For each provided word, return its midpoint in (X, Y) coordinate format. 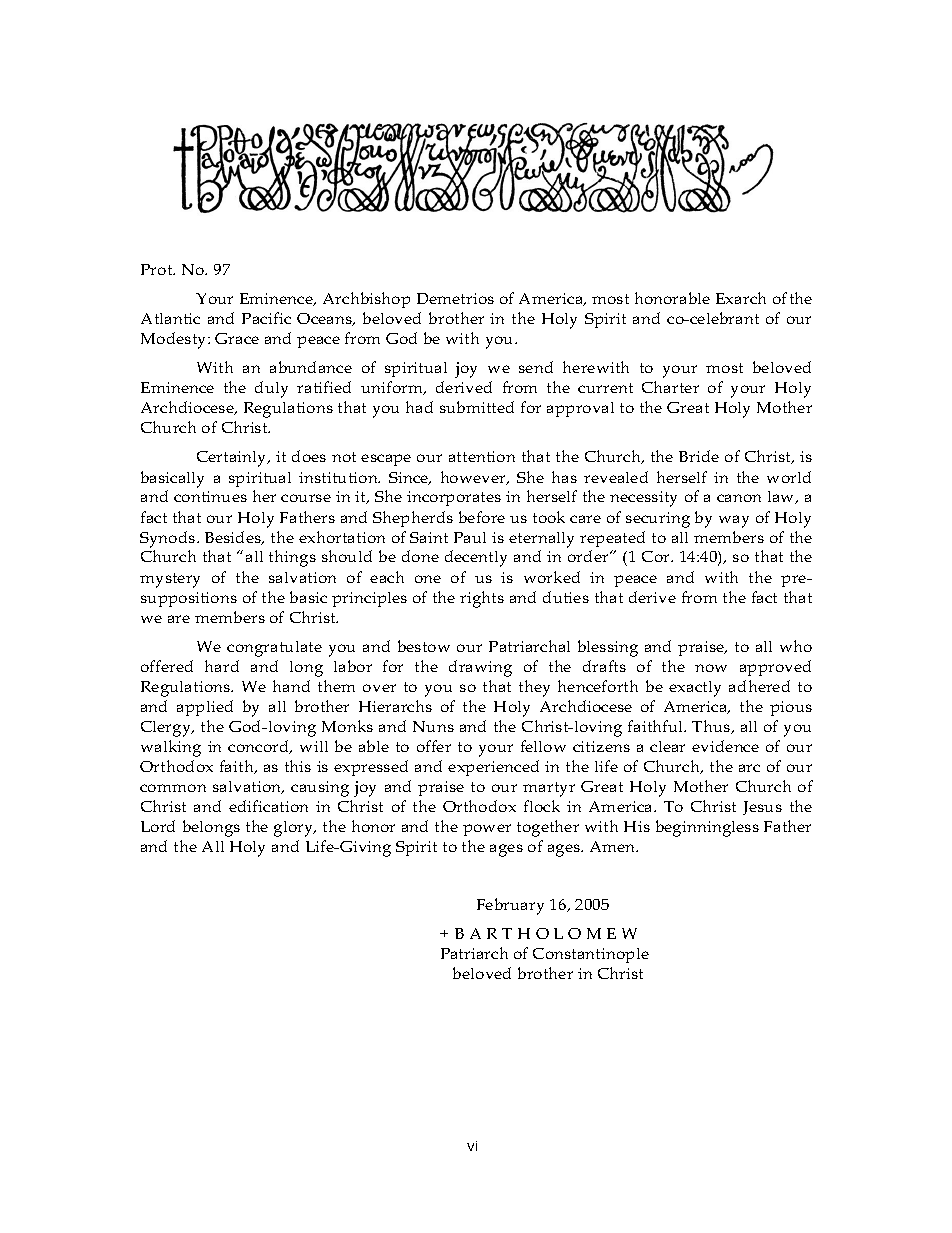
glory (295, 829)
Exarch (741, 298)
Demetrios (455, 298)
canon (739, 498)
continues (210, 496)
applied (205, 708)
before (482, 517)
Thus (712, 727)
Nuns (433, 726)
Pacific (266, 318)
